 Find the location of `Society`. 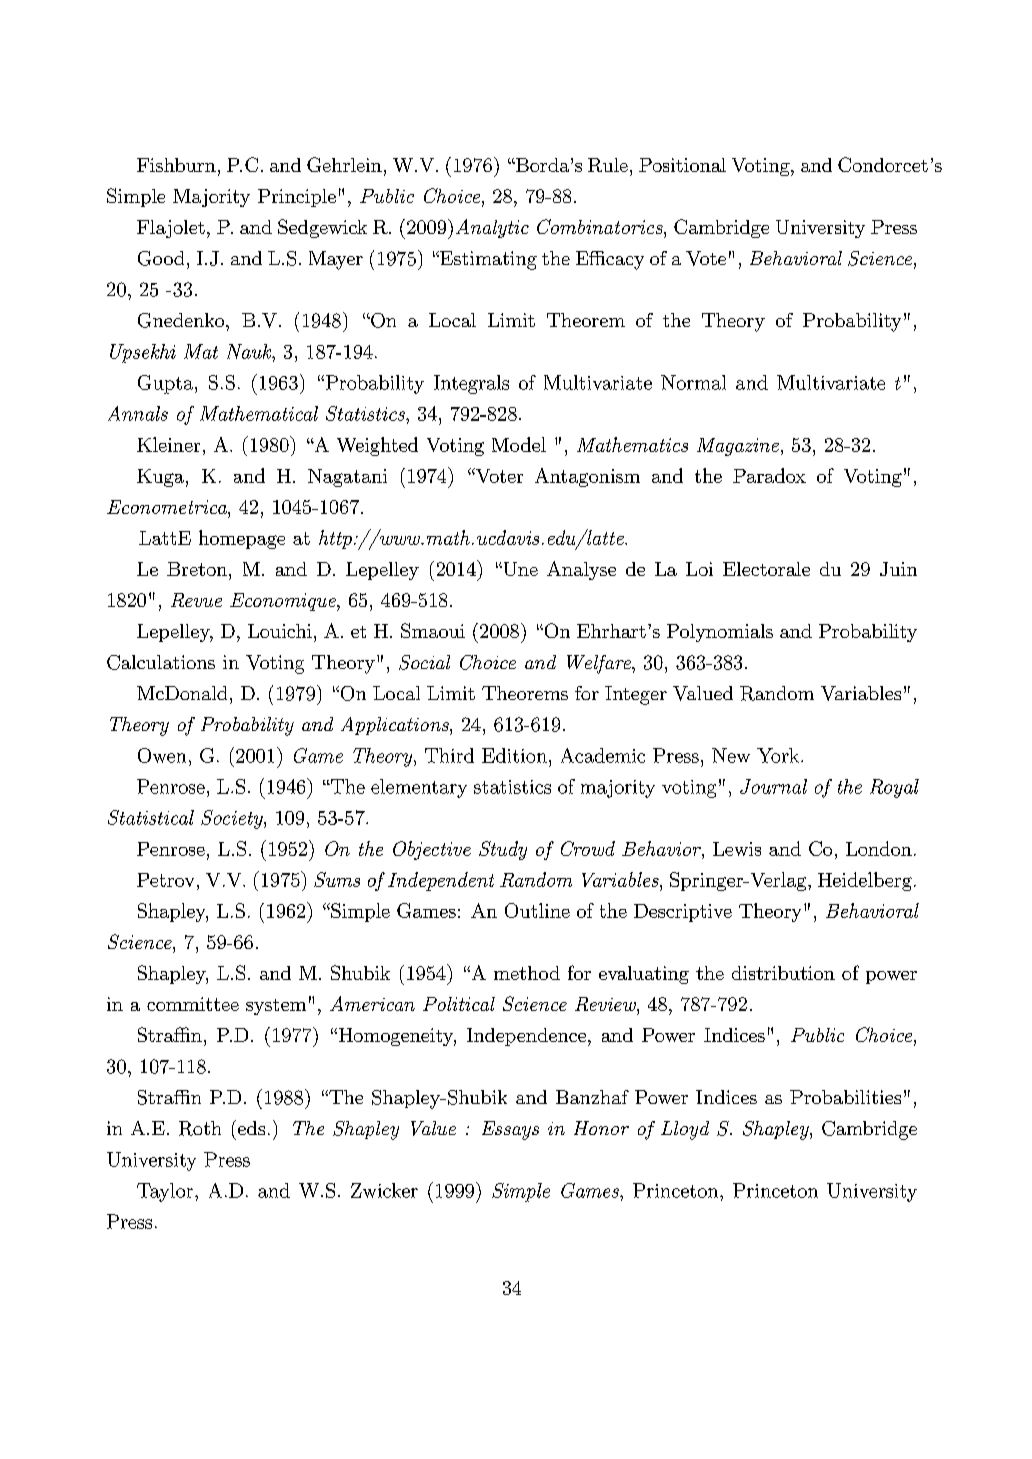

Society is located at coordinates (233, 819).
